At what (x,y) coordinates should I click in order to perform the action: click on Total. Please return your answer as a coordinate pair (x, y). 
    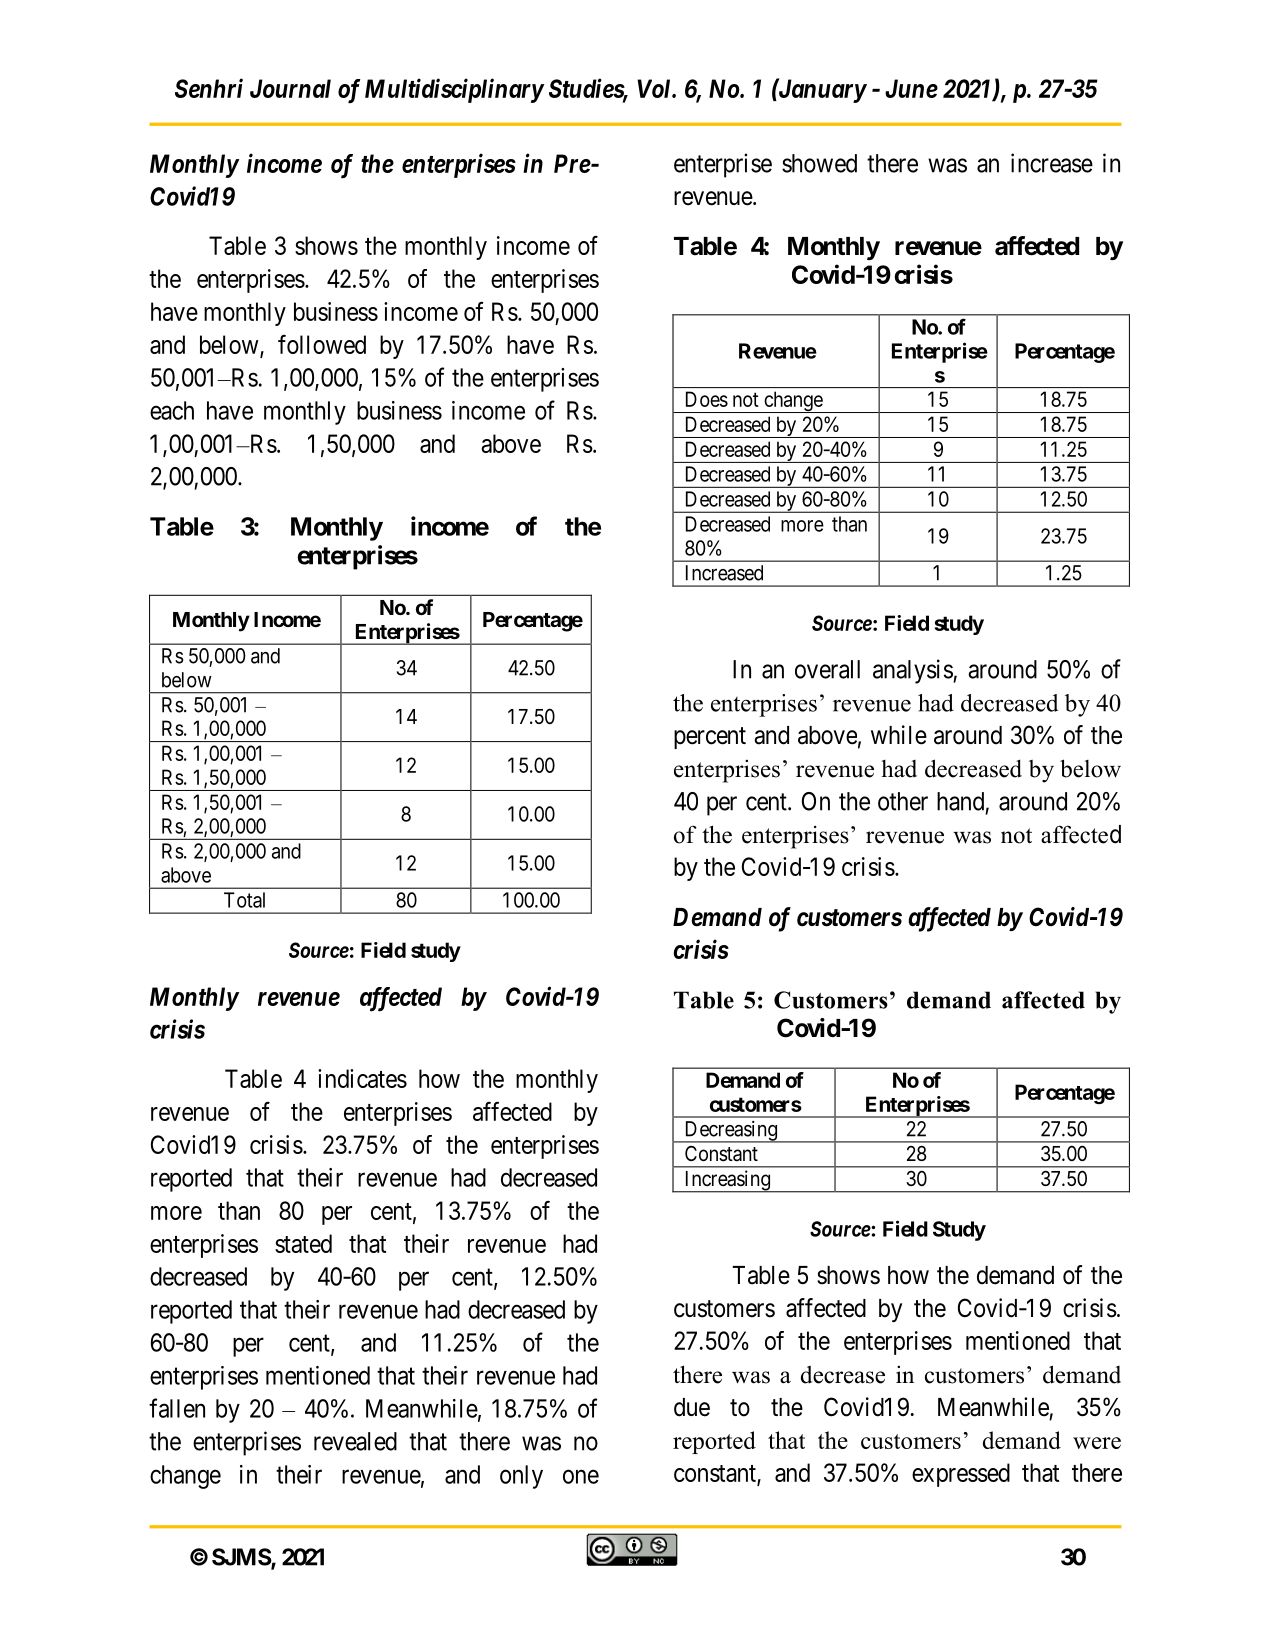
    Looking at the image, I should click on (244, 900).
